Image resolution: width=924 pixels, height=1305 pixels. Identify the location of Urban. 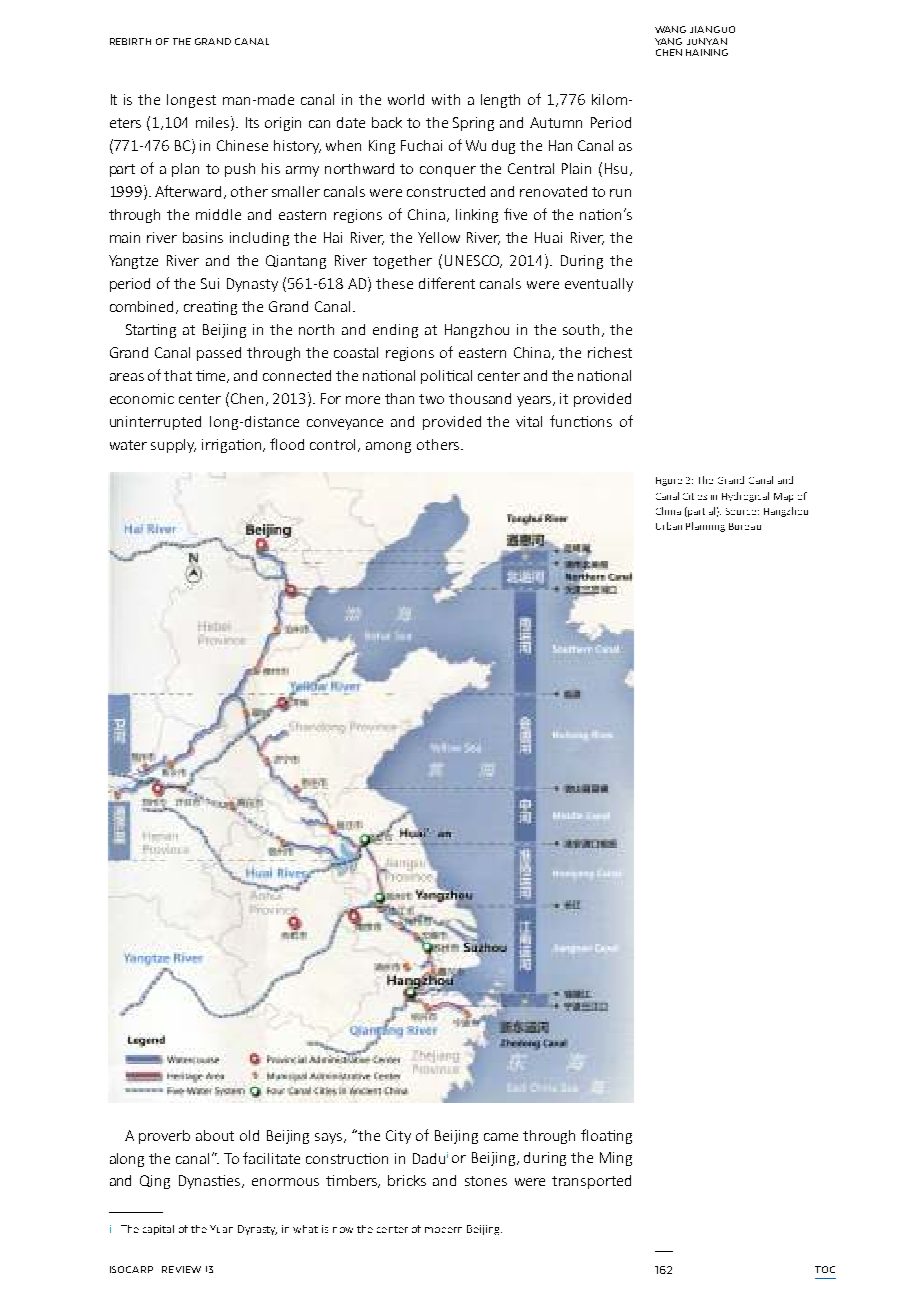
(669, 526).
